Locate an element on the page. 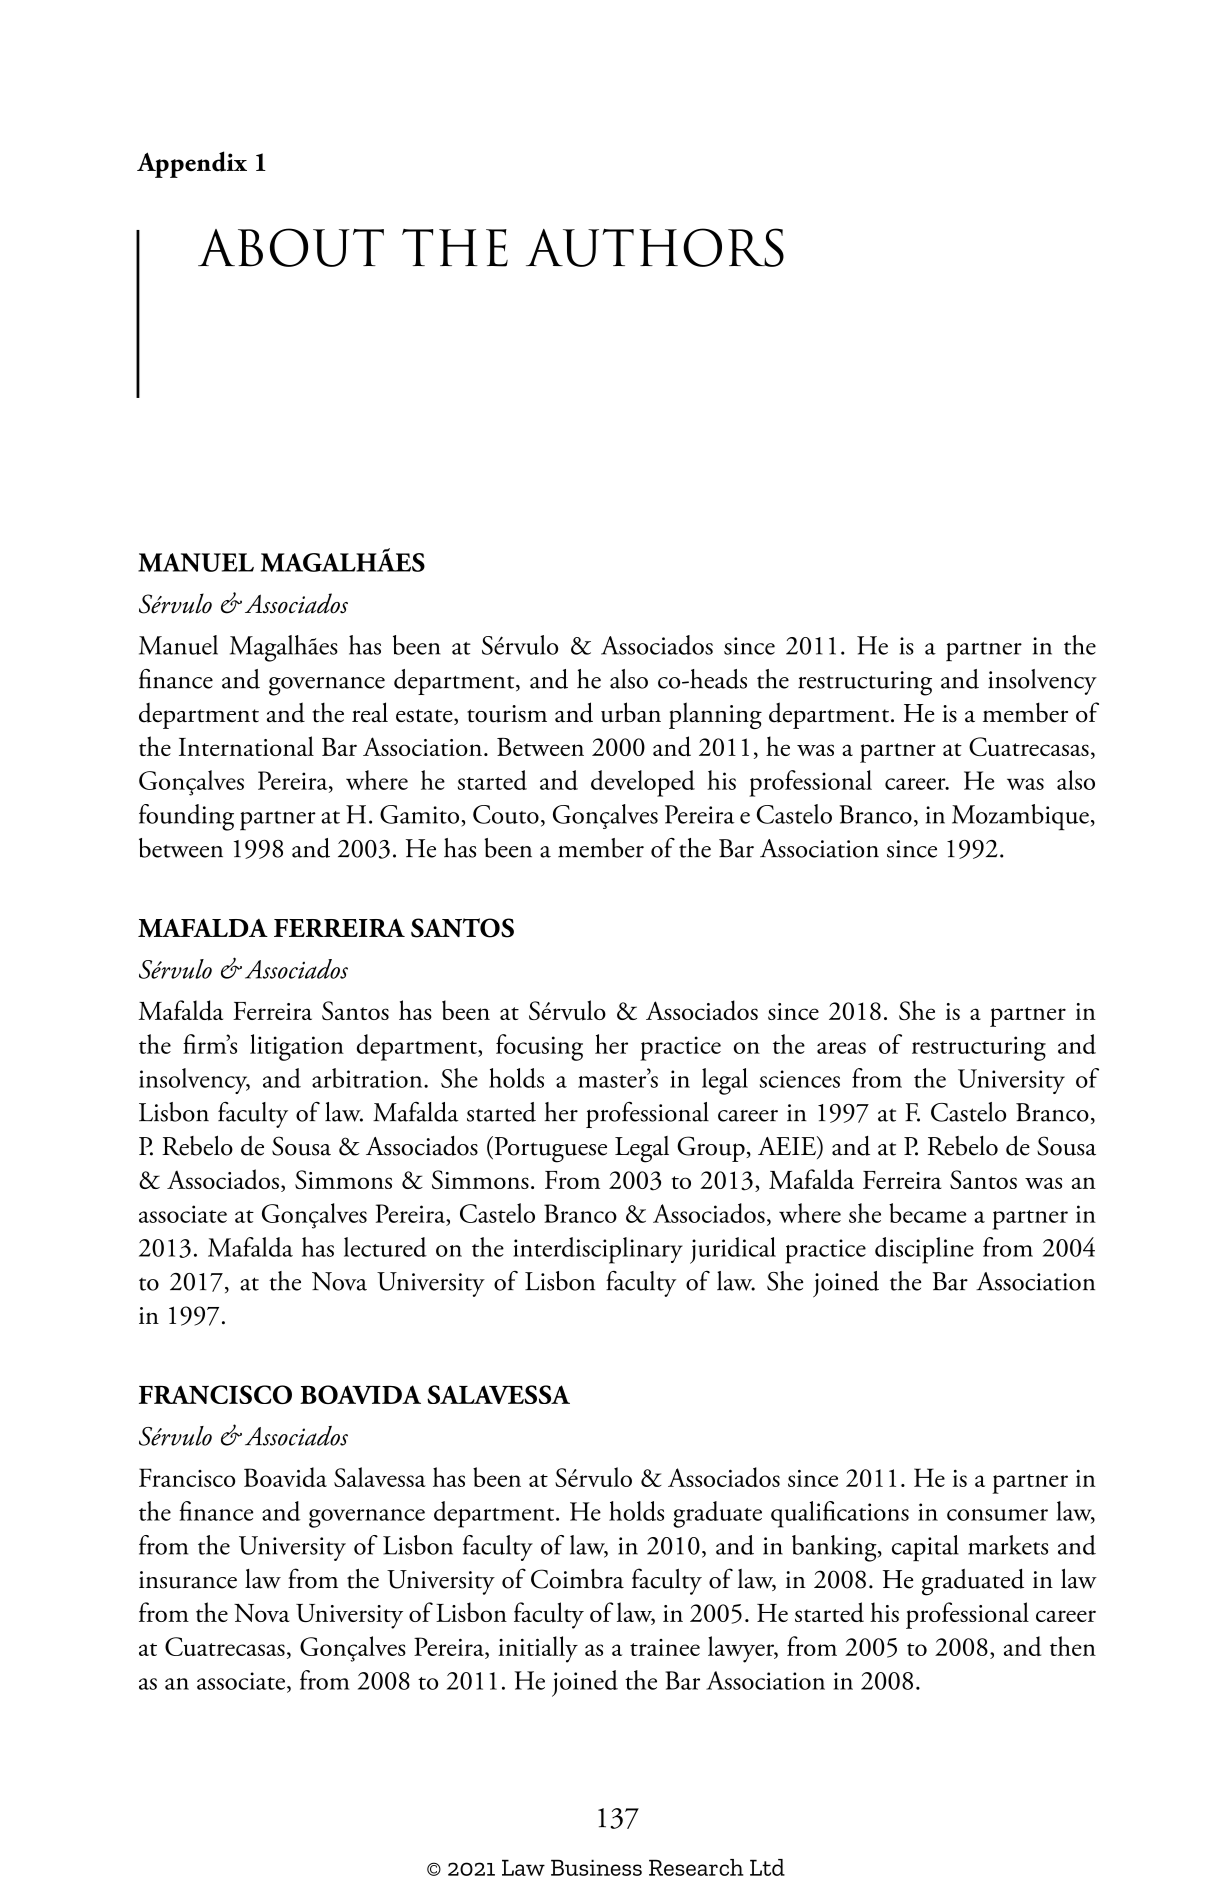 Image resolution: width=1211 pixels, height=1893 pixels. litigation is located at coordinates (297, 1047).
